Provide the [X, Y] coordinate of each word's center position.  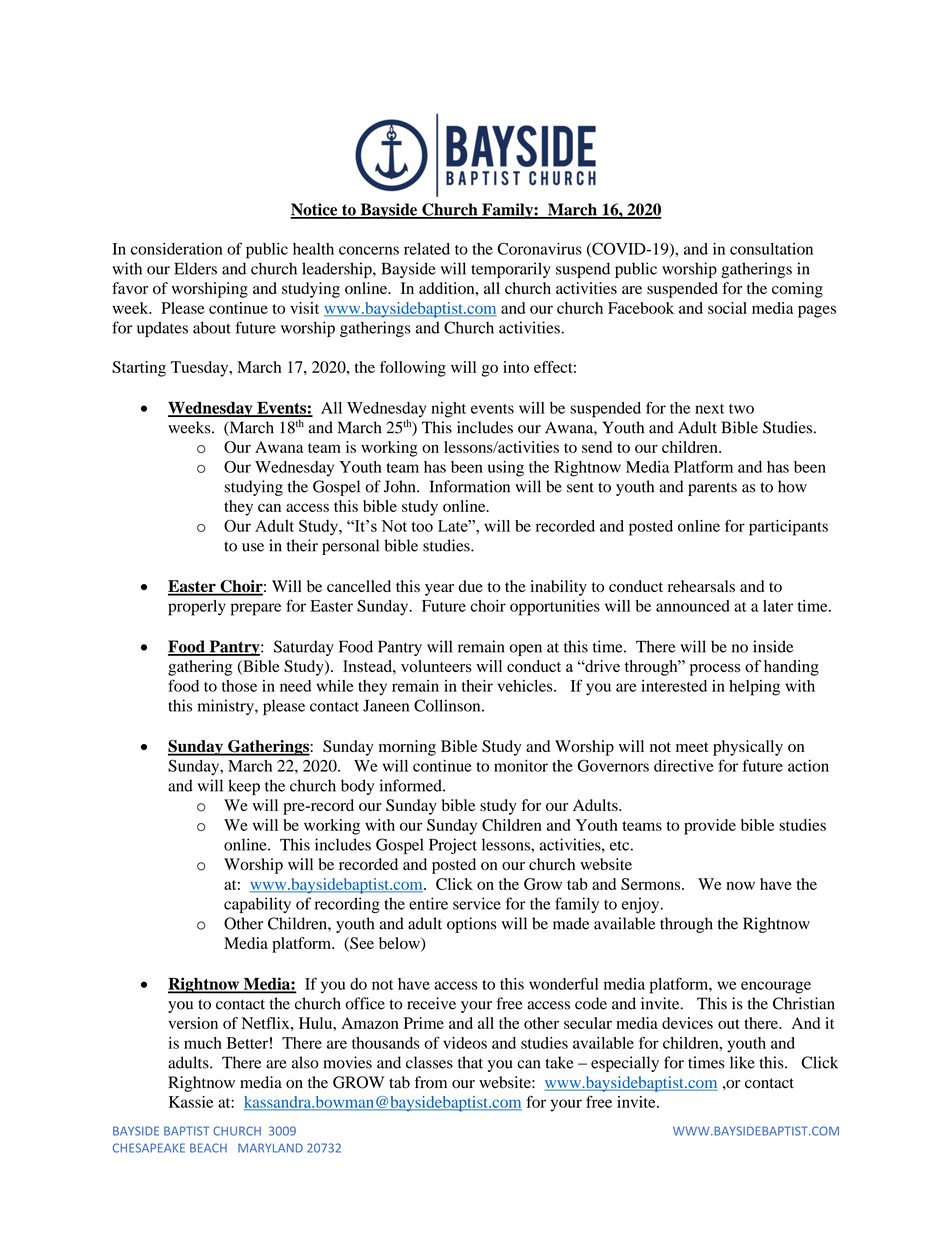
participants [788, 528]
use [253, 547]
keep [244, 787]
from [430, 1082]
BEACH [208, 1148]
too [422, 526]
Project [453, 846]
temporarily [511, 270]
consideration [176, 249]
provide [710, 827]
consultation [771, 249]
